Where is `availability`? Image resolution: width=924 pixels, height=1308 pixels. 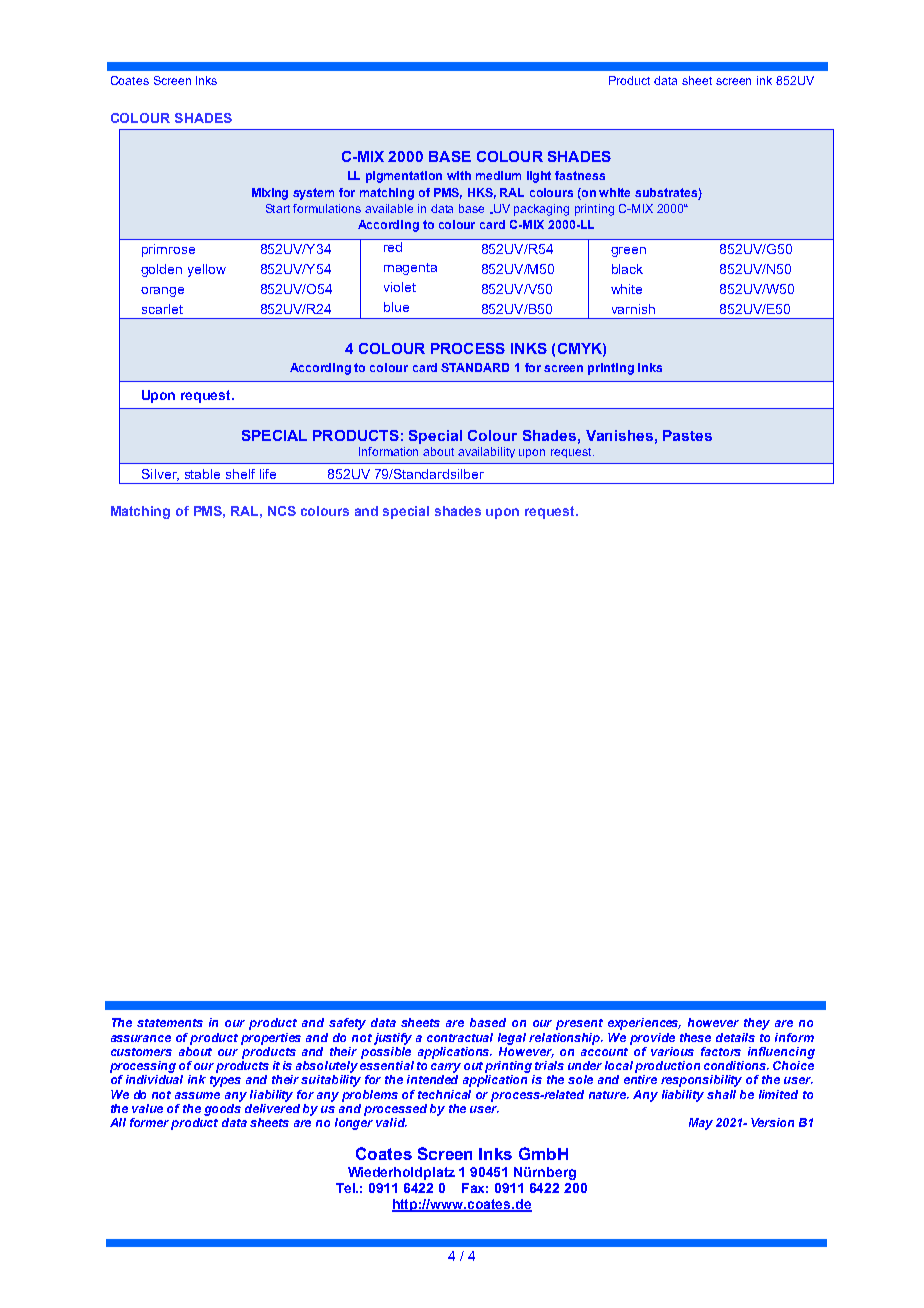
availability is located at coordinates (486, 452).
